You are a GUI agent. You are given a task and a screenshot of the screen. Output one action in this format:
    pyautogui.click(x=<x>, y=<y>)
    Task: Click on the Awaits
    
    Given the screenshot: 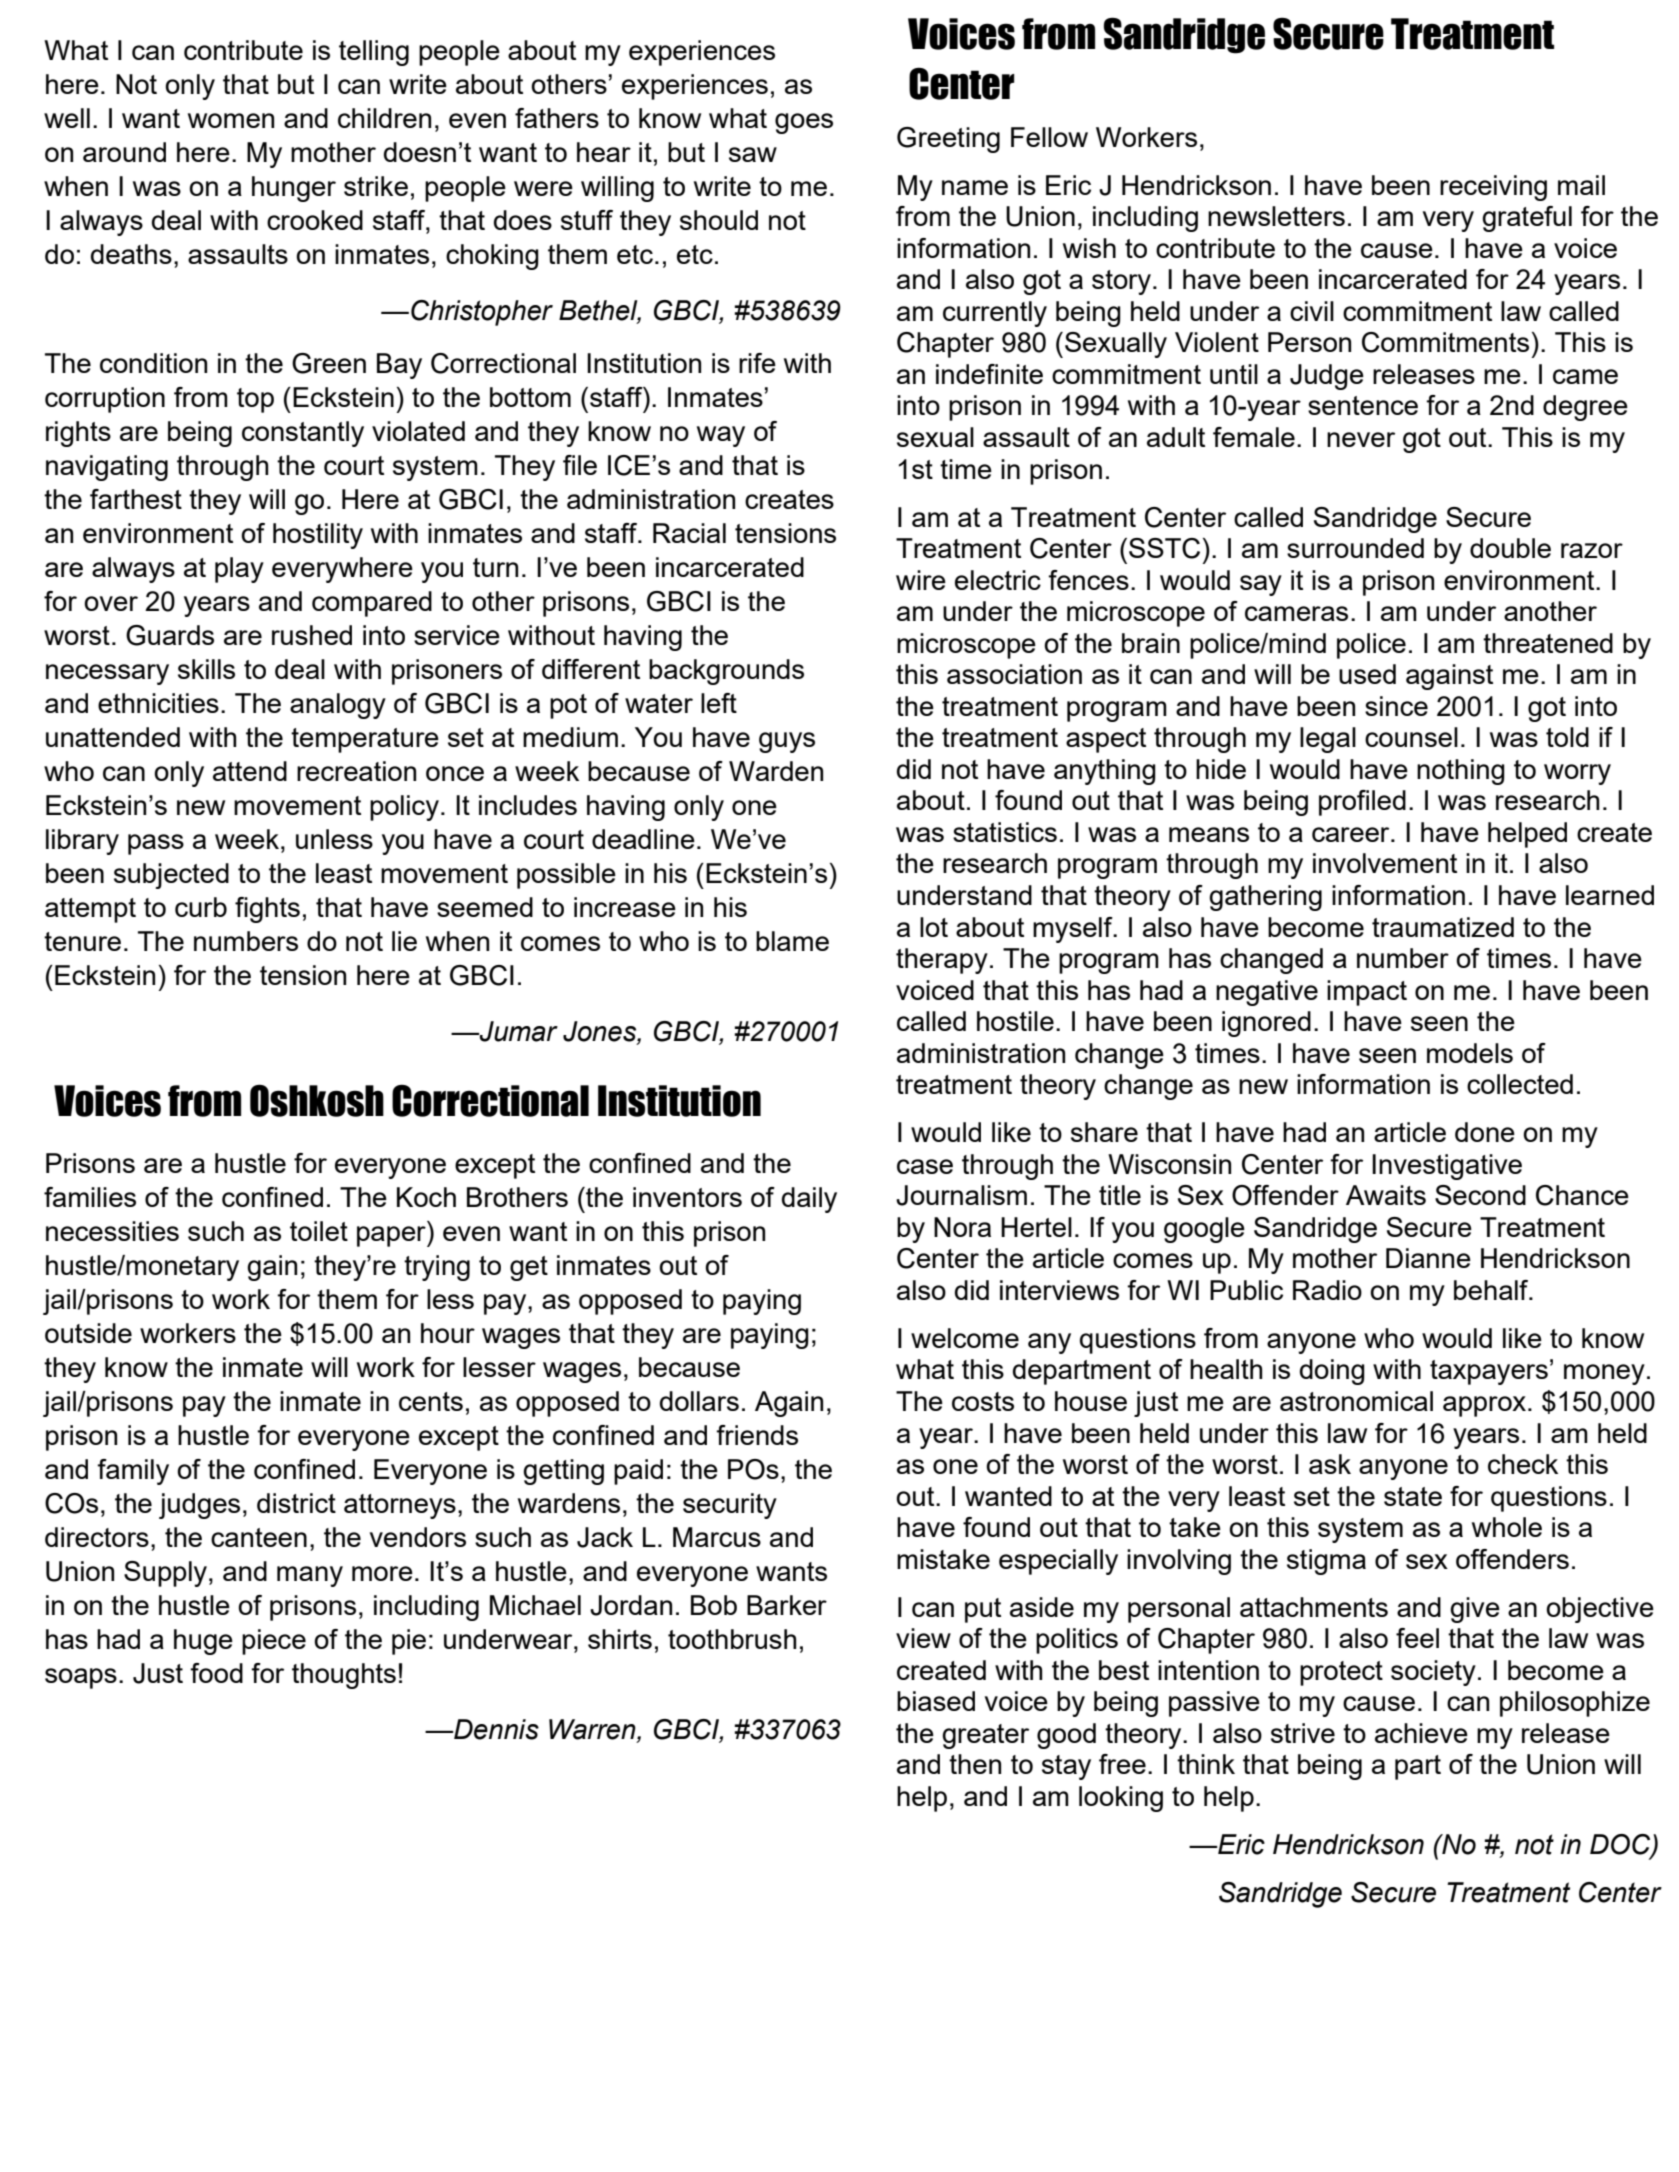 What is the action you would take?
    pyautogui.click(x=1386, y=1195)
